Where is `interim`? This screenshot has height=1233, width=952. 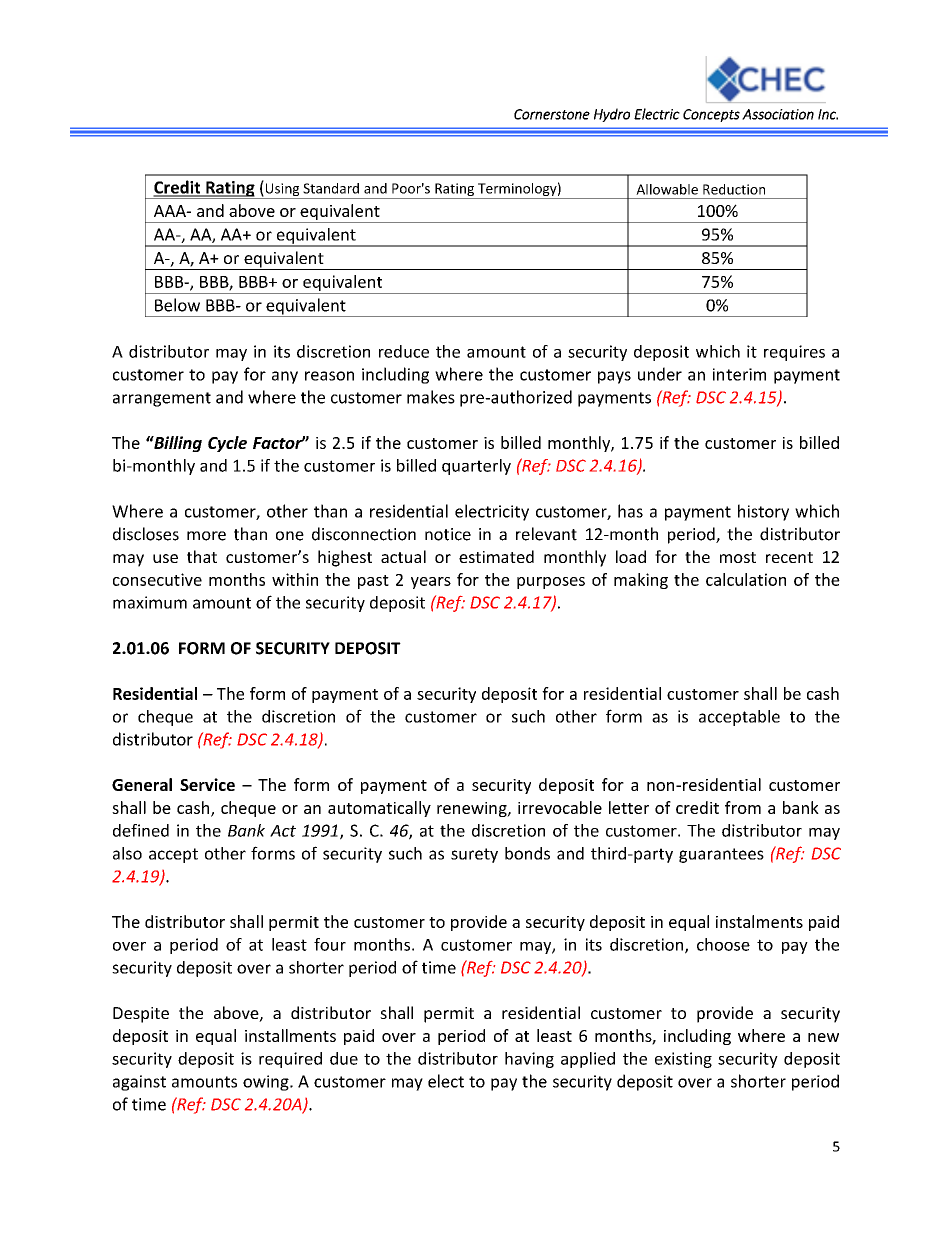
interim is located at coordinates (739, 374).
